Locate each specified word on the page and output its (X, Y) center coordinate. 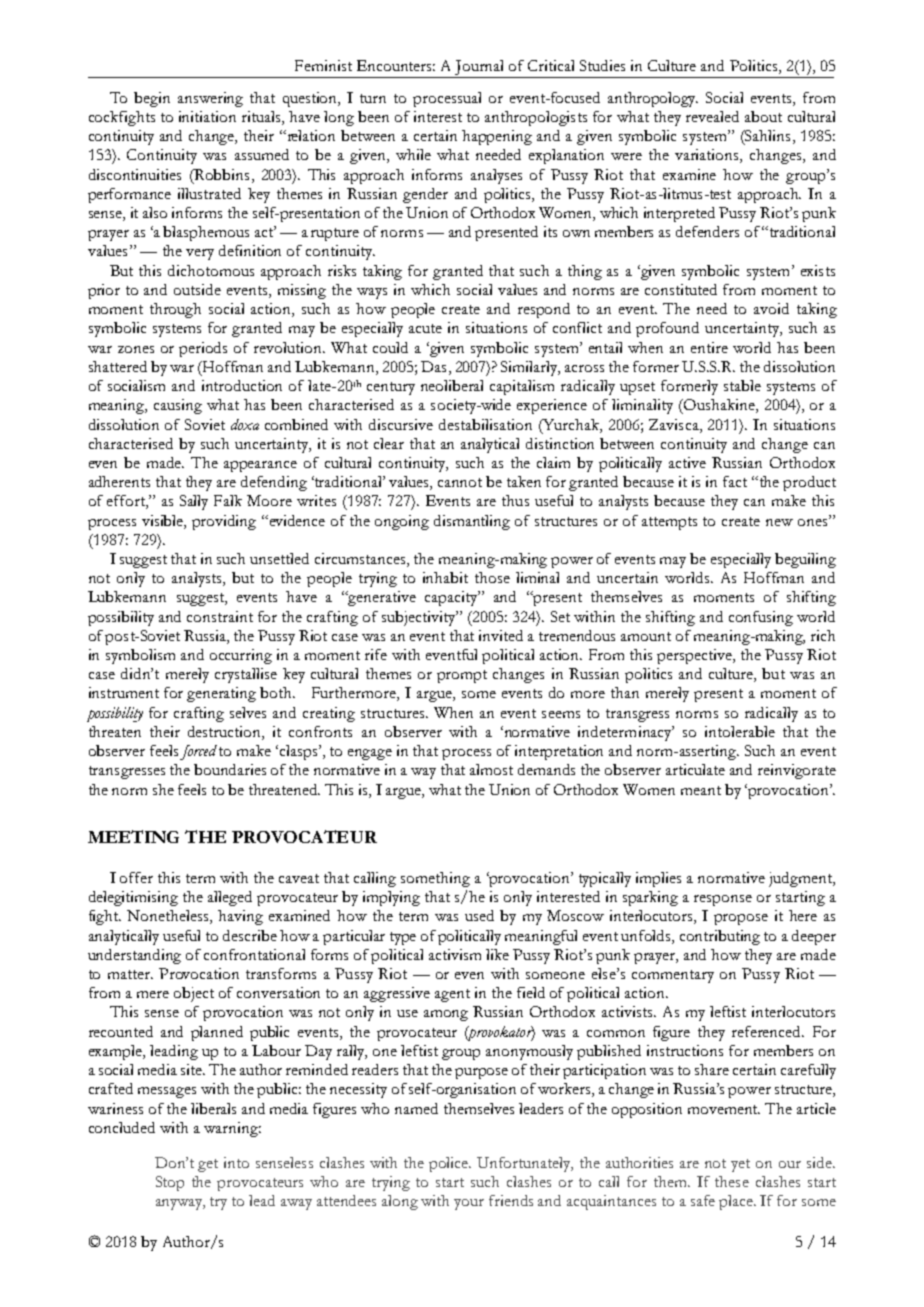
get (208, 1165)
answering (210, 99)
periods (203, 349)
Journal (479, 67)
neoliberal (452, 385)
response (723, 900)
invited (501, 635)
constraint (220, 616)
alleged (230, 898)
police (450, 1164)
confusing (761, 618)
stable (742, 385)
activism (455, 954)
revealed (712, 116)
